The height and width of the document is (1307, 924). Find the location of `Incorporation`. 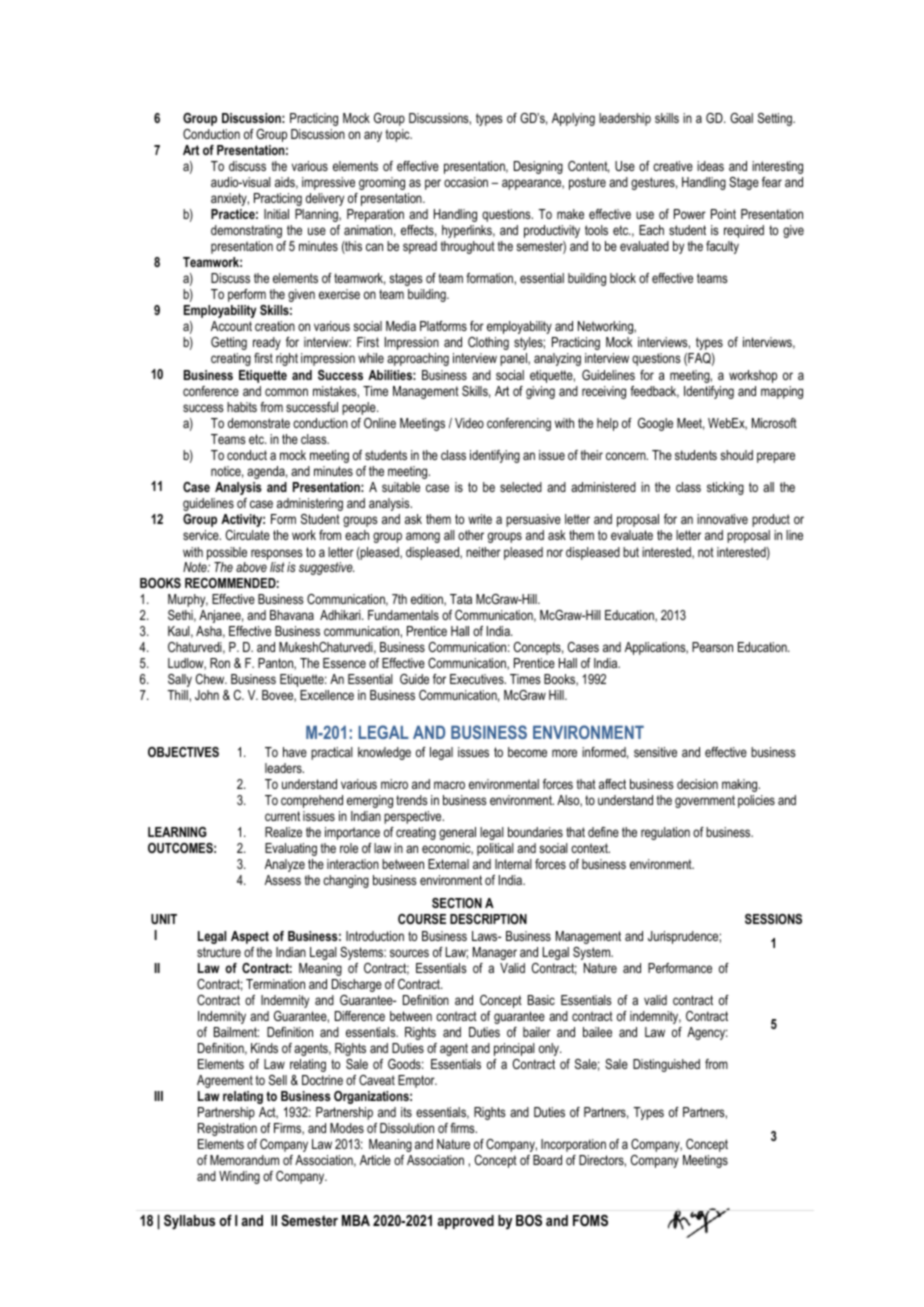

Incorporation is located at coordinates (573, 1145).
